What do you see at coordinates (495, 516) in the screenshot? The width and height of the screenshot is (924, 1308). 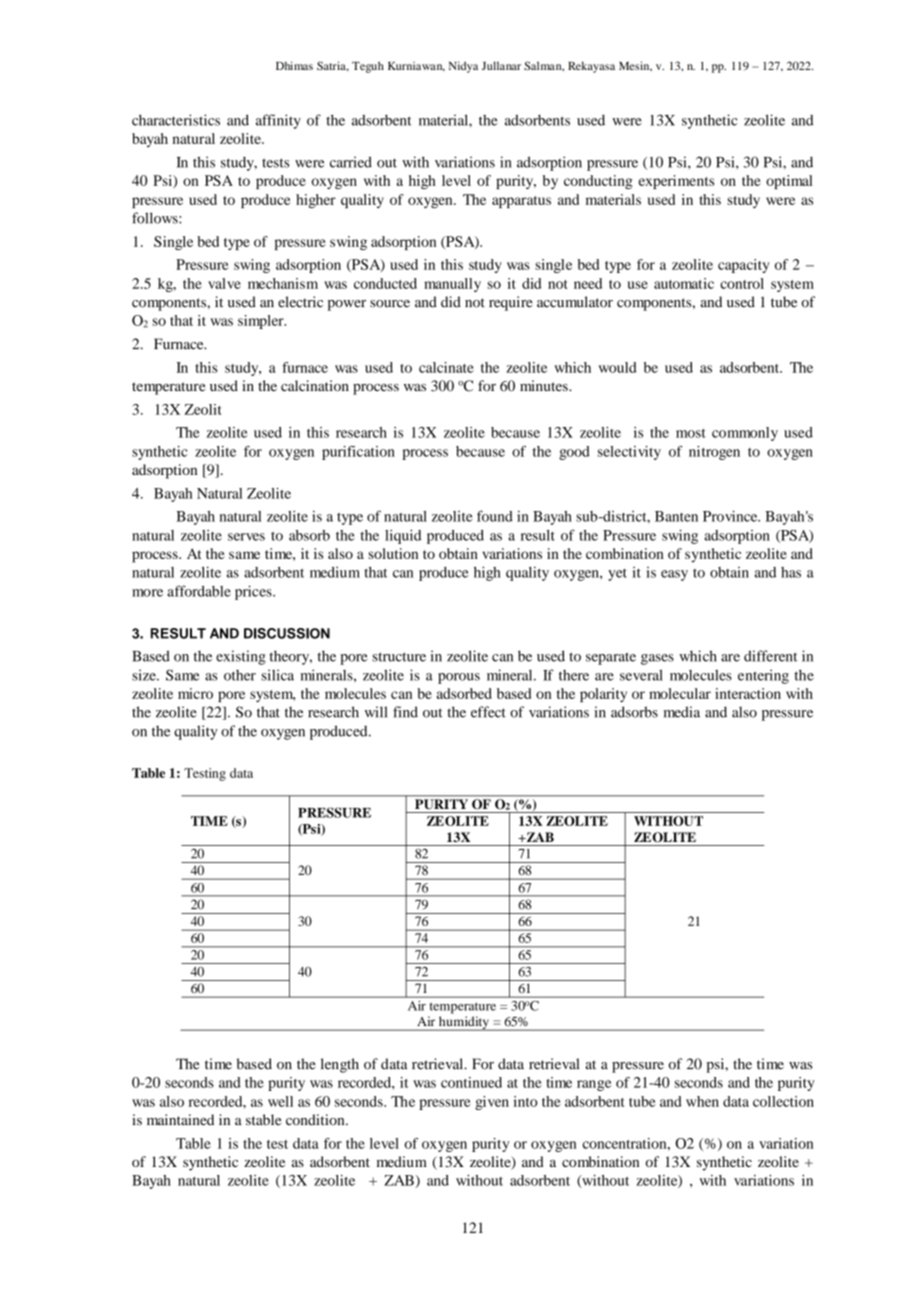 I see `found` at bounding box center [495, 516].
